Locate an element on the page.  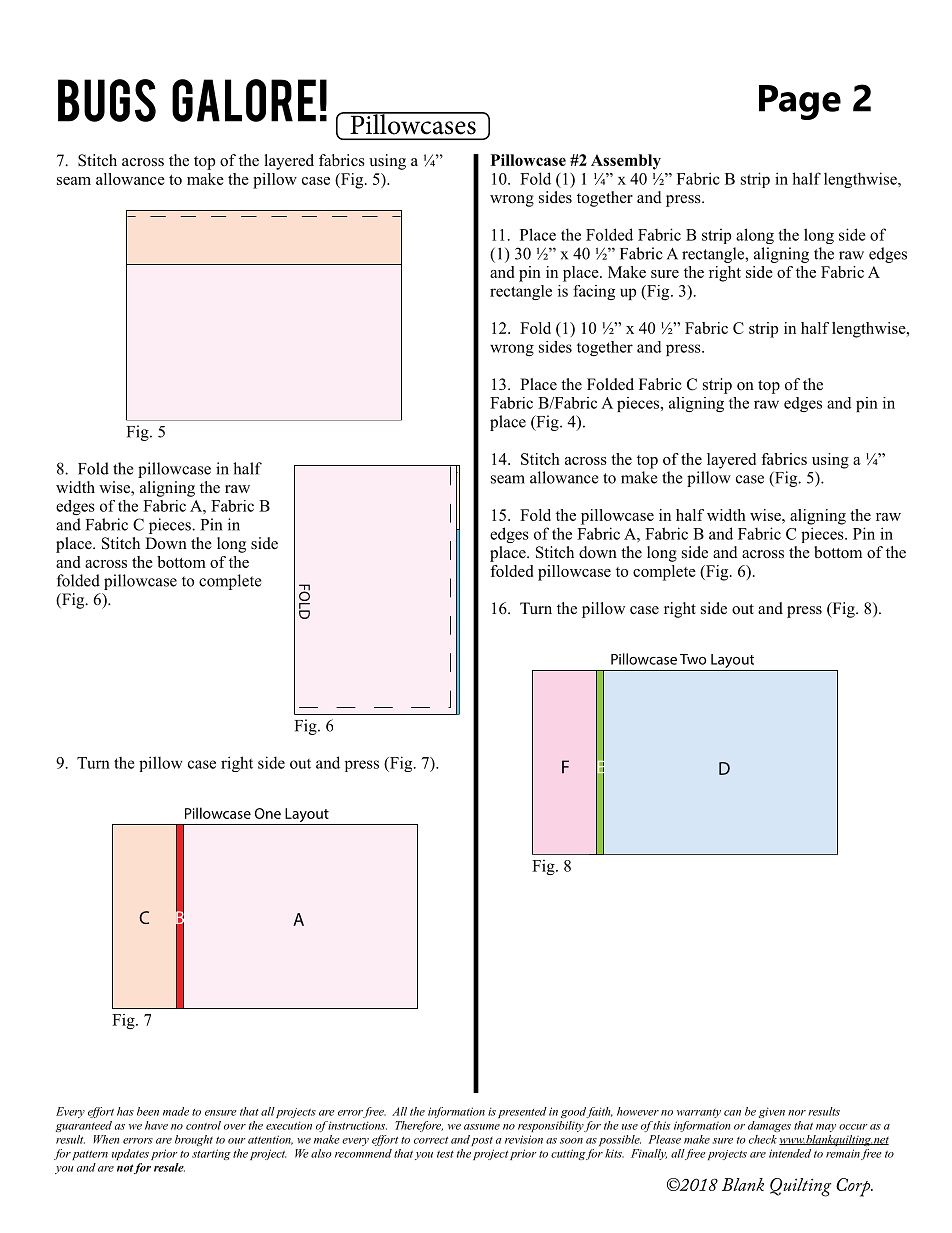
Assembly is located at coordinates (626, 162).
